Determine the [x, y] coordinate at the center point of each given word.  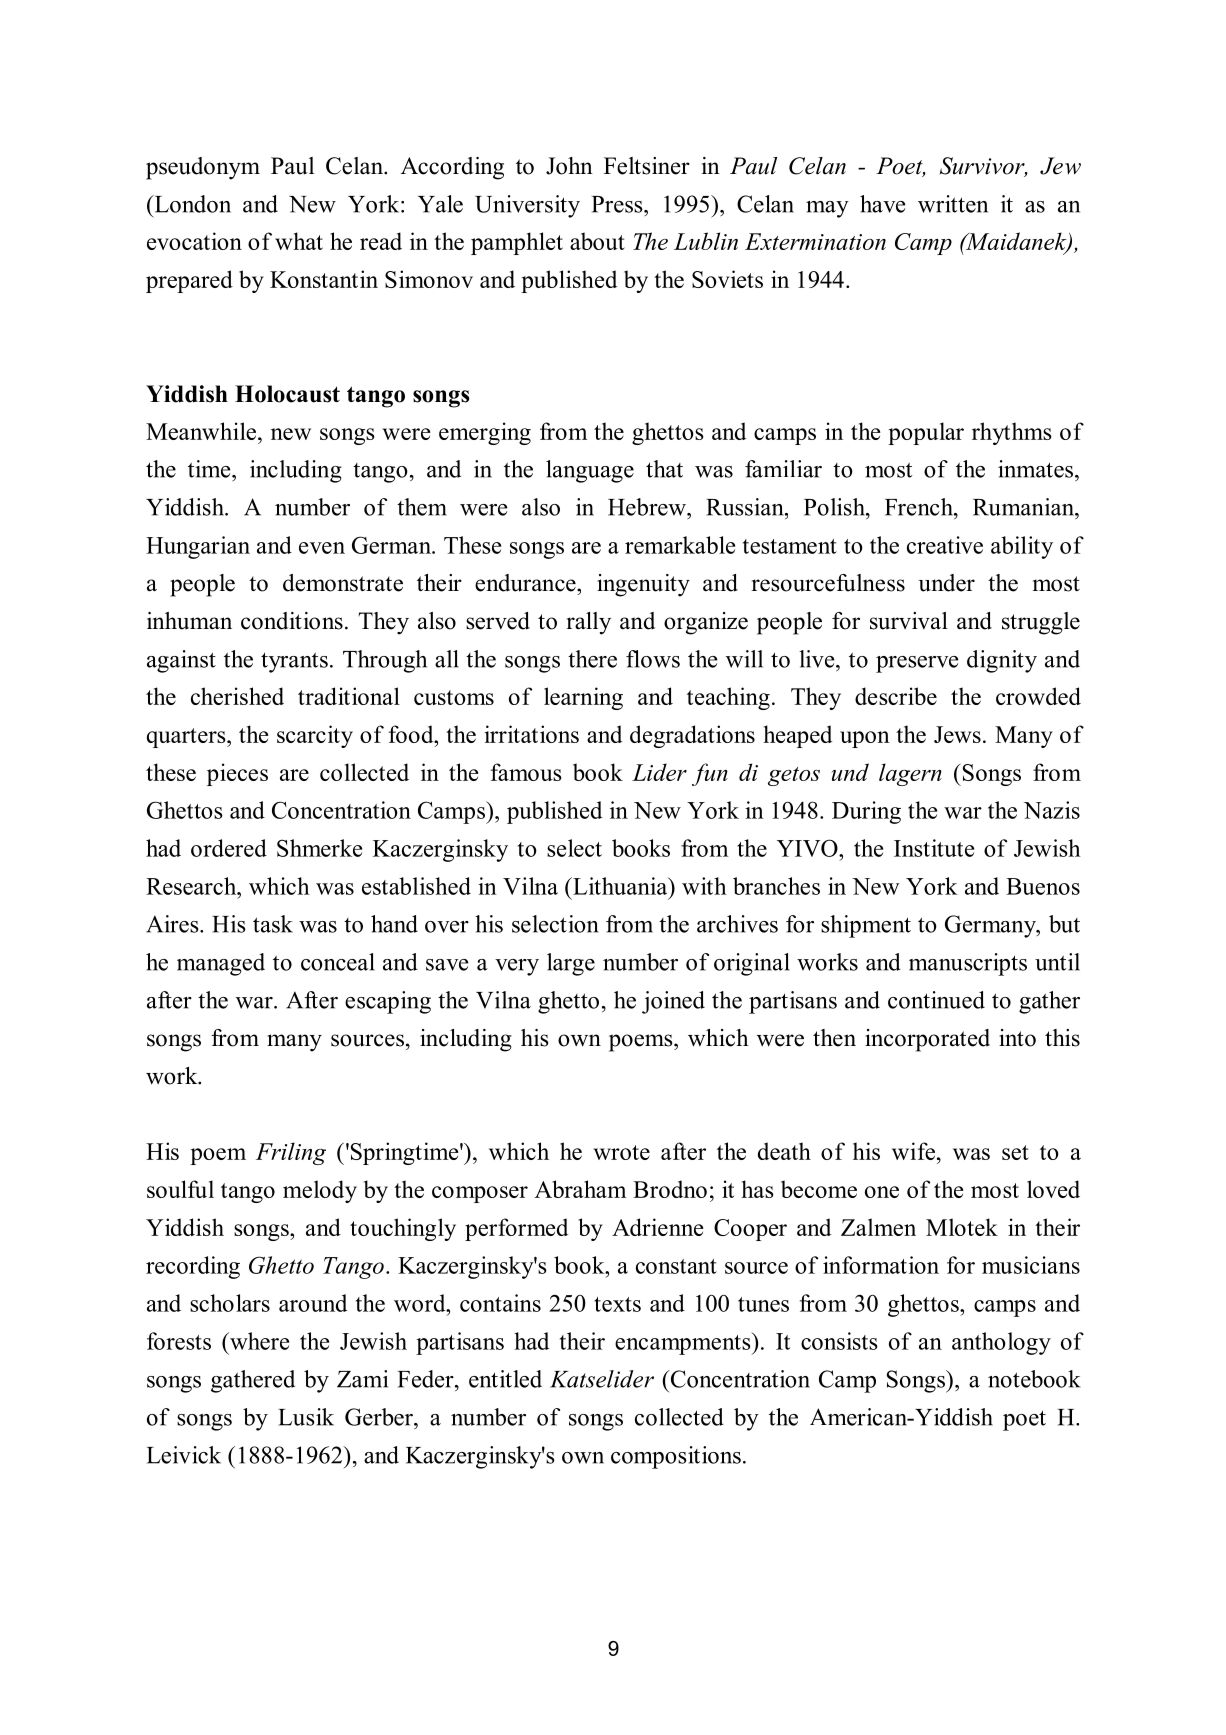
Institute [934, 848]
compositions [676, 1457]
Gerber [380, 1417]
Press [618, 204]
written [953, 204]
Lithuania [620, 886]
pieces [237, 774]
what [299, 241]
